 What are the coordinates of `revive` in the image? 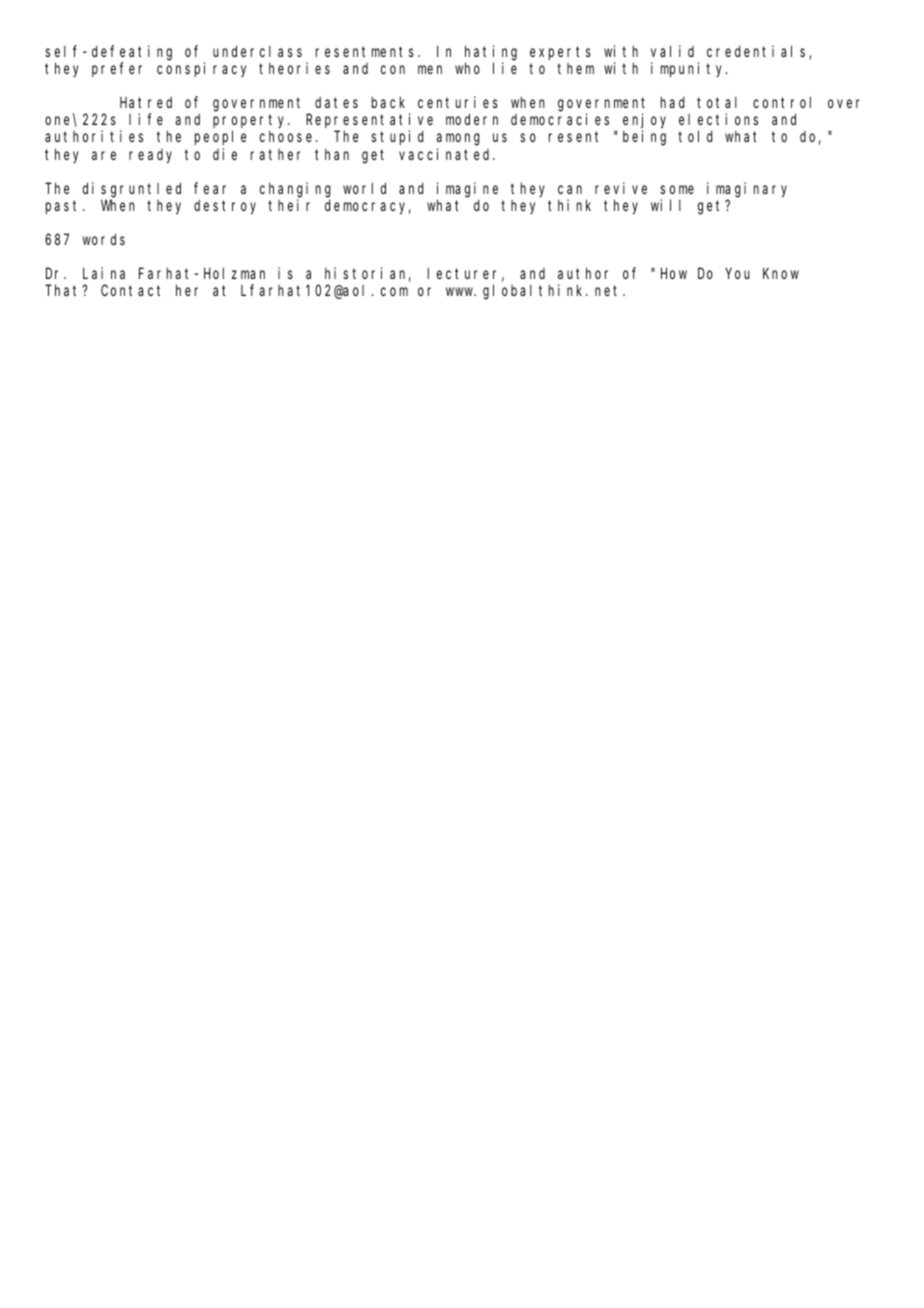 It's located at (621, 188).
